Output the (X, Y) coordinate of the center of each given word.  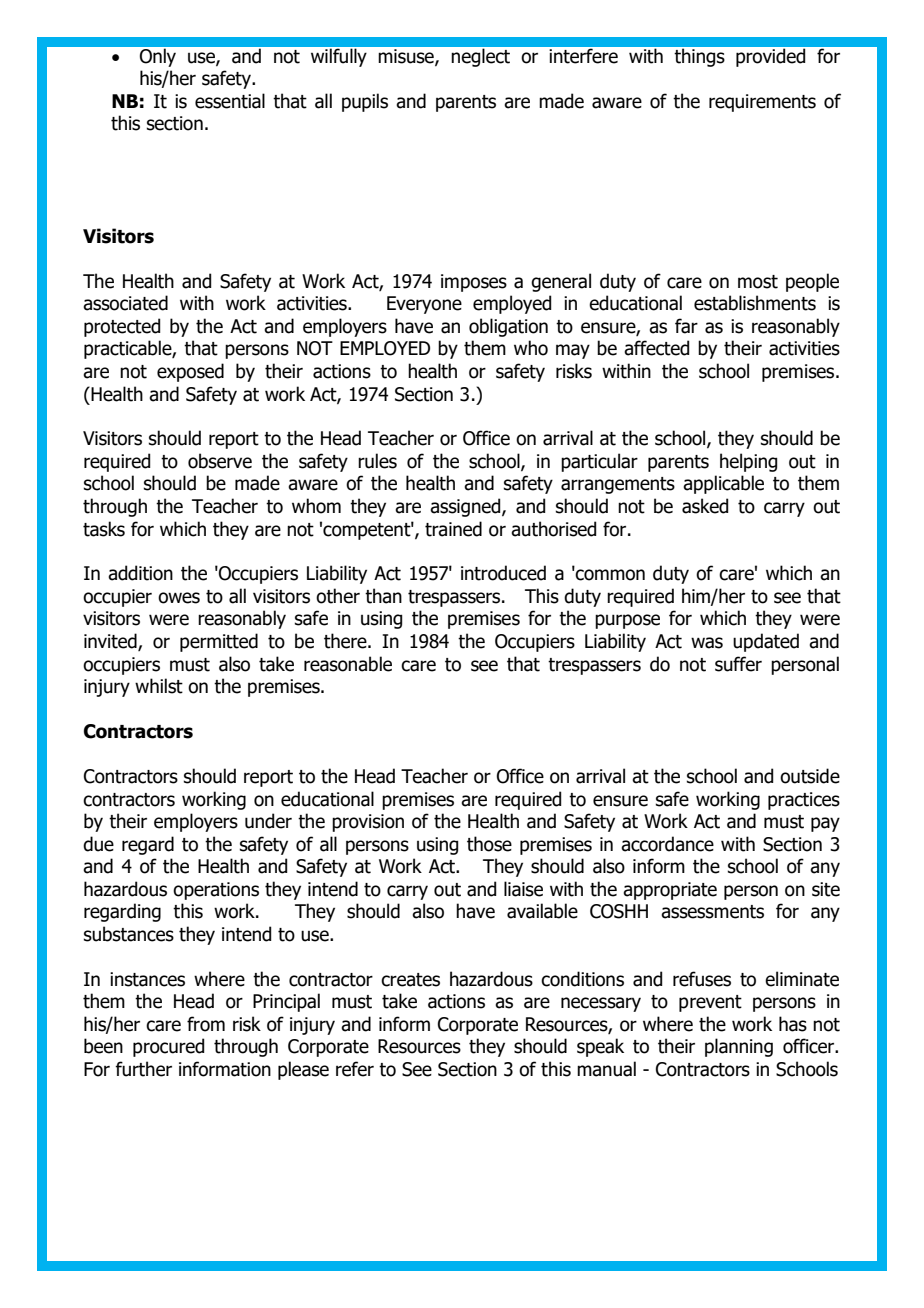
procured (168, 1047)
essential (230, 101)
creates (410, 980)
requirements (762, 103)
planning (739, 1047)
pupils (365, 102)
